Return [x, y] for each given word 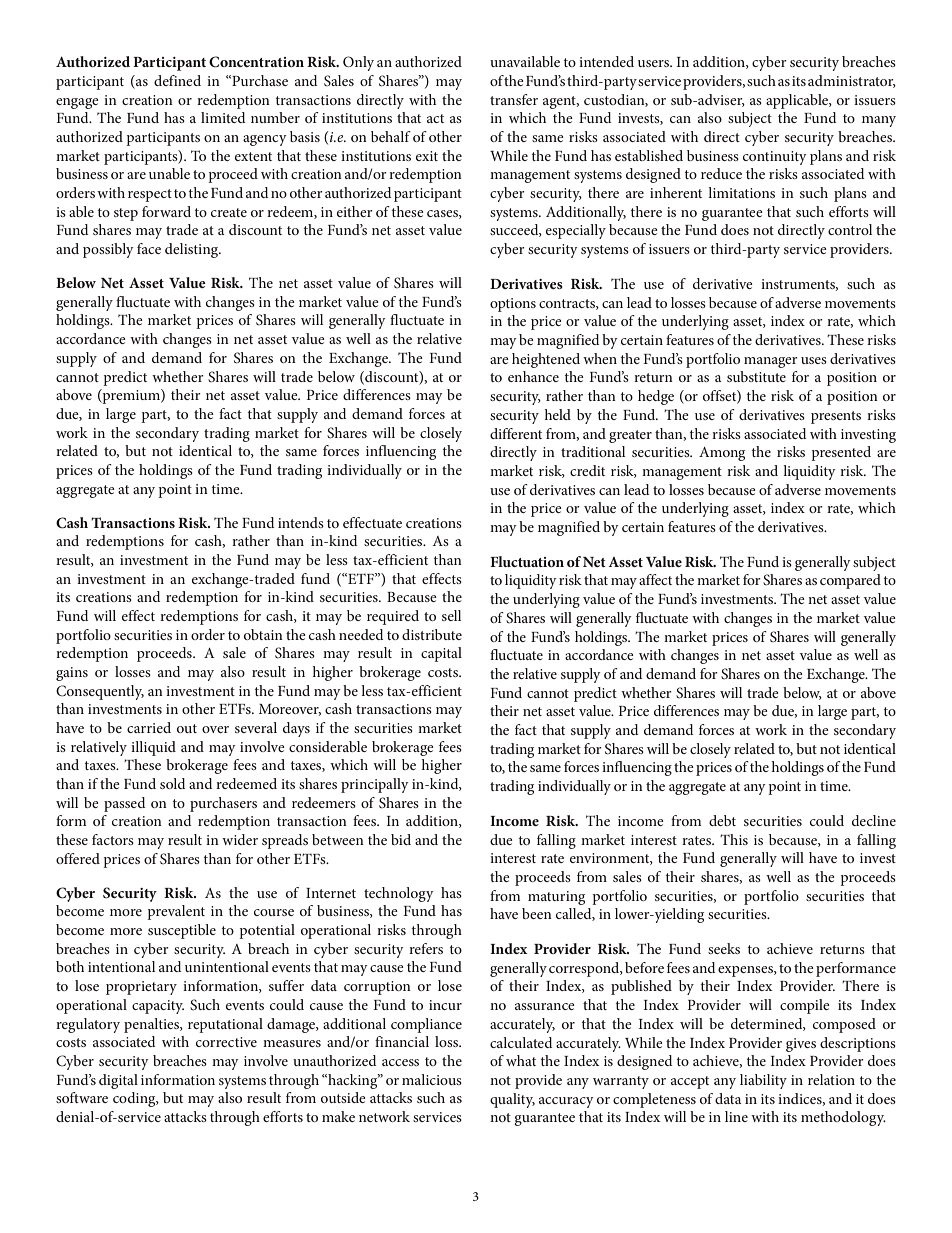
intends [301, 522]
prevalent [176, 912]
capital [441, 654]
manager [771, 362]
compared [850, 581]
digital [118, 1081]
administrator [852, 81]
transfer [514, 99]
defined [177, 80]
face [149, 248]
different [516, 433]
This [734, 839]
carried [149, 727]
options [513, 305]
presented [841, 453]
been [537, 913]
